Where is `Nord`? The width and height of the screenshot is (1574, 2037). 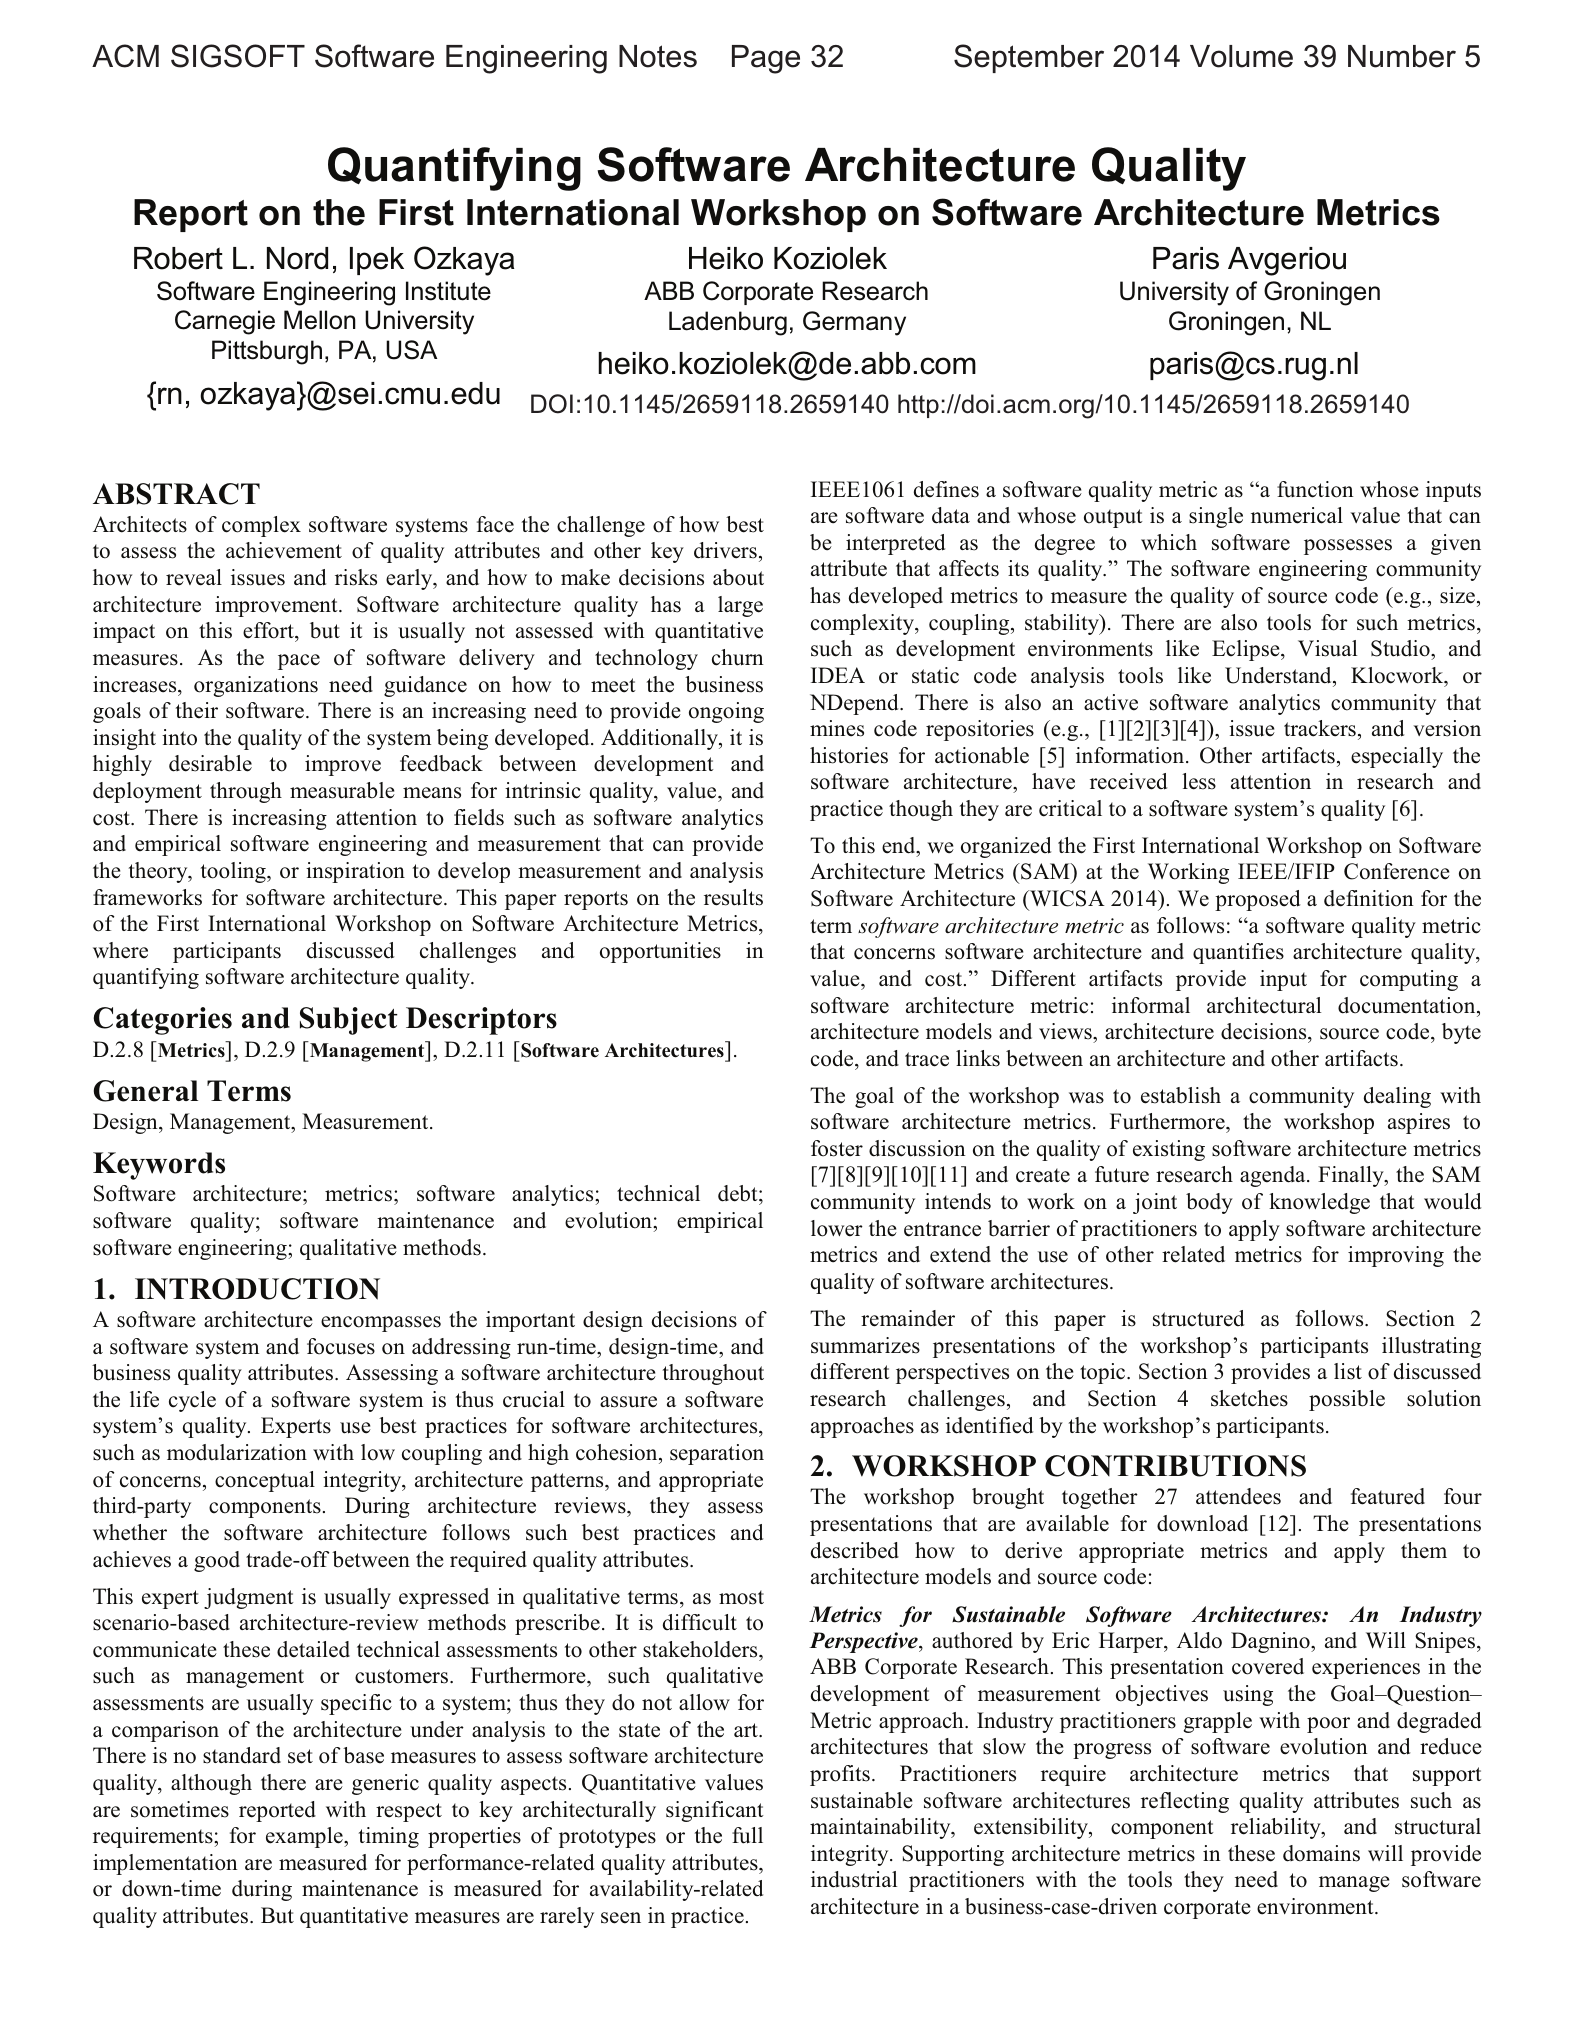
Nord is located at coordinates (297, 258).
